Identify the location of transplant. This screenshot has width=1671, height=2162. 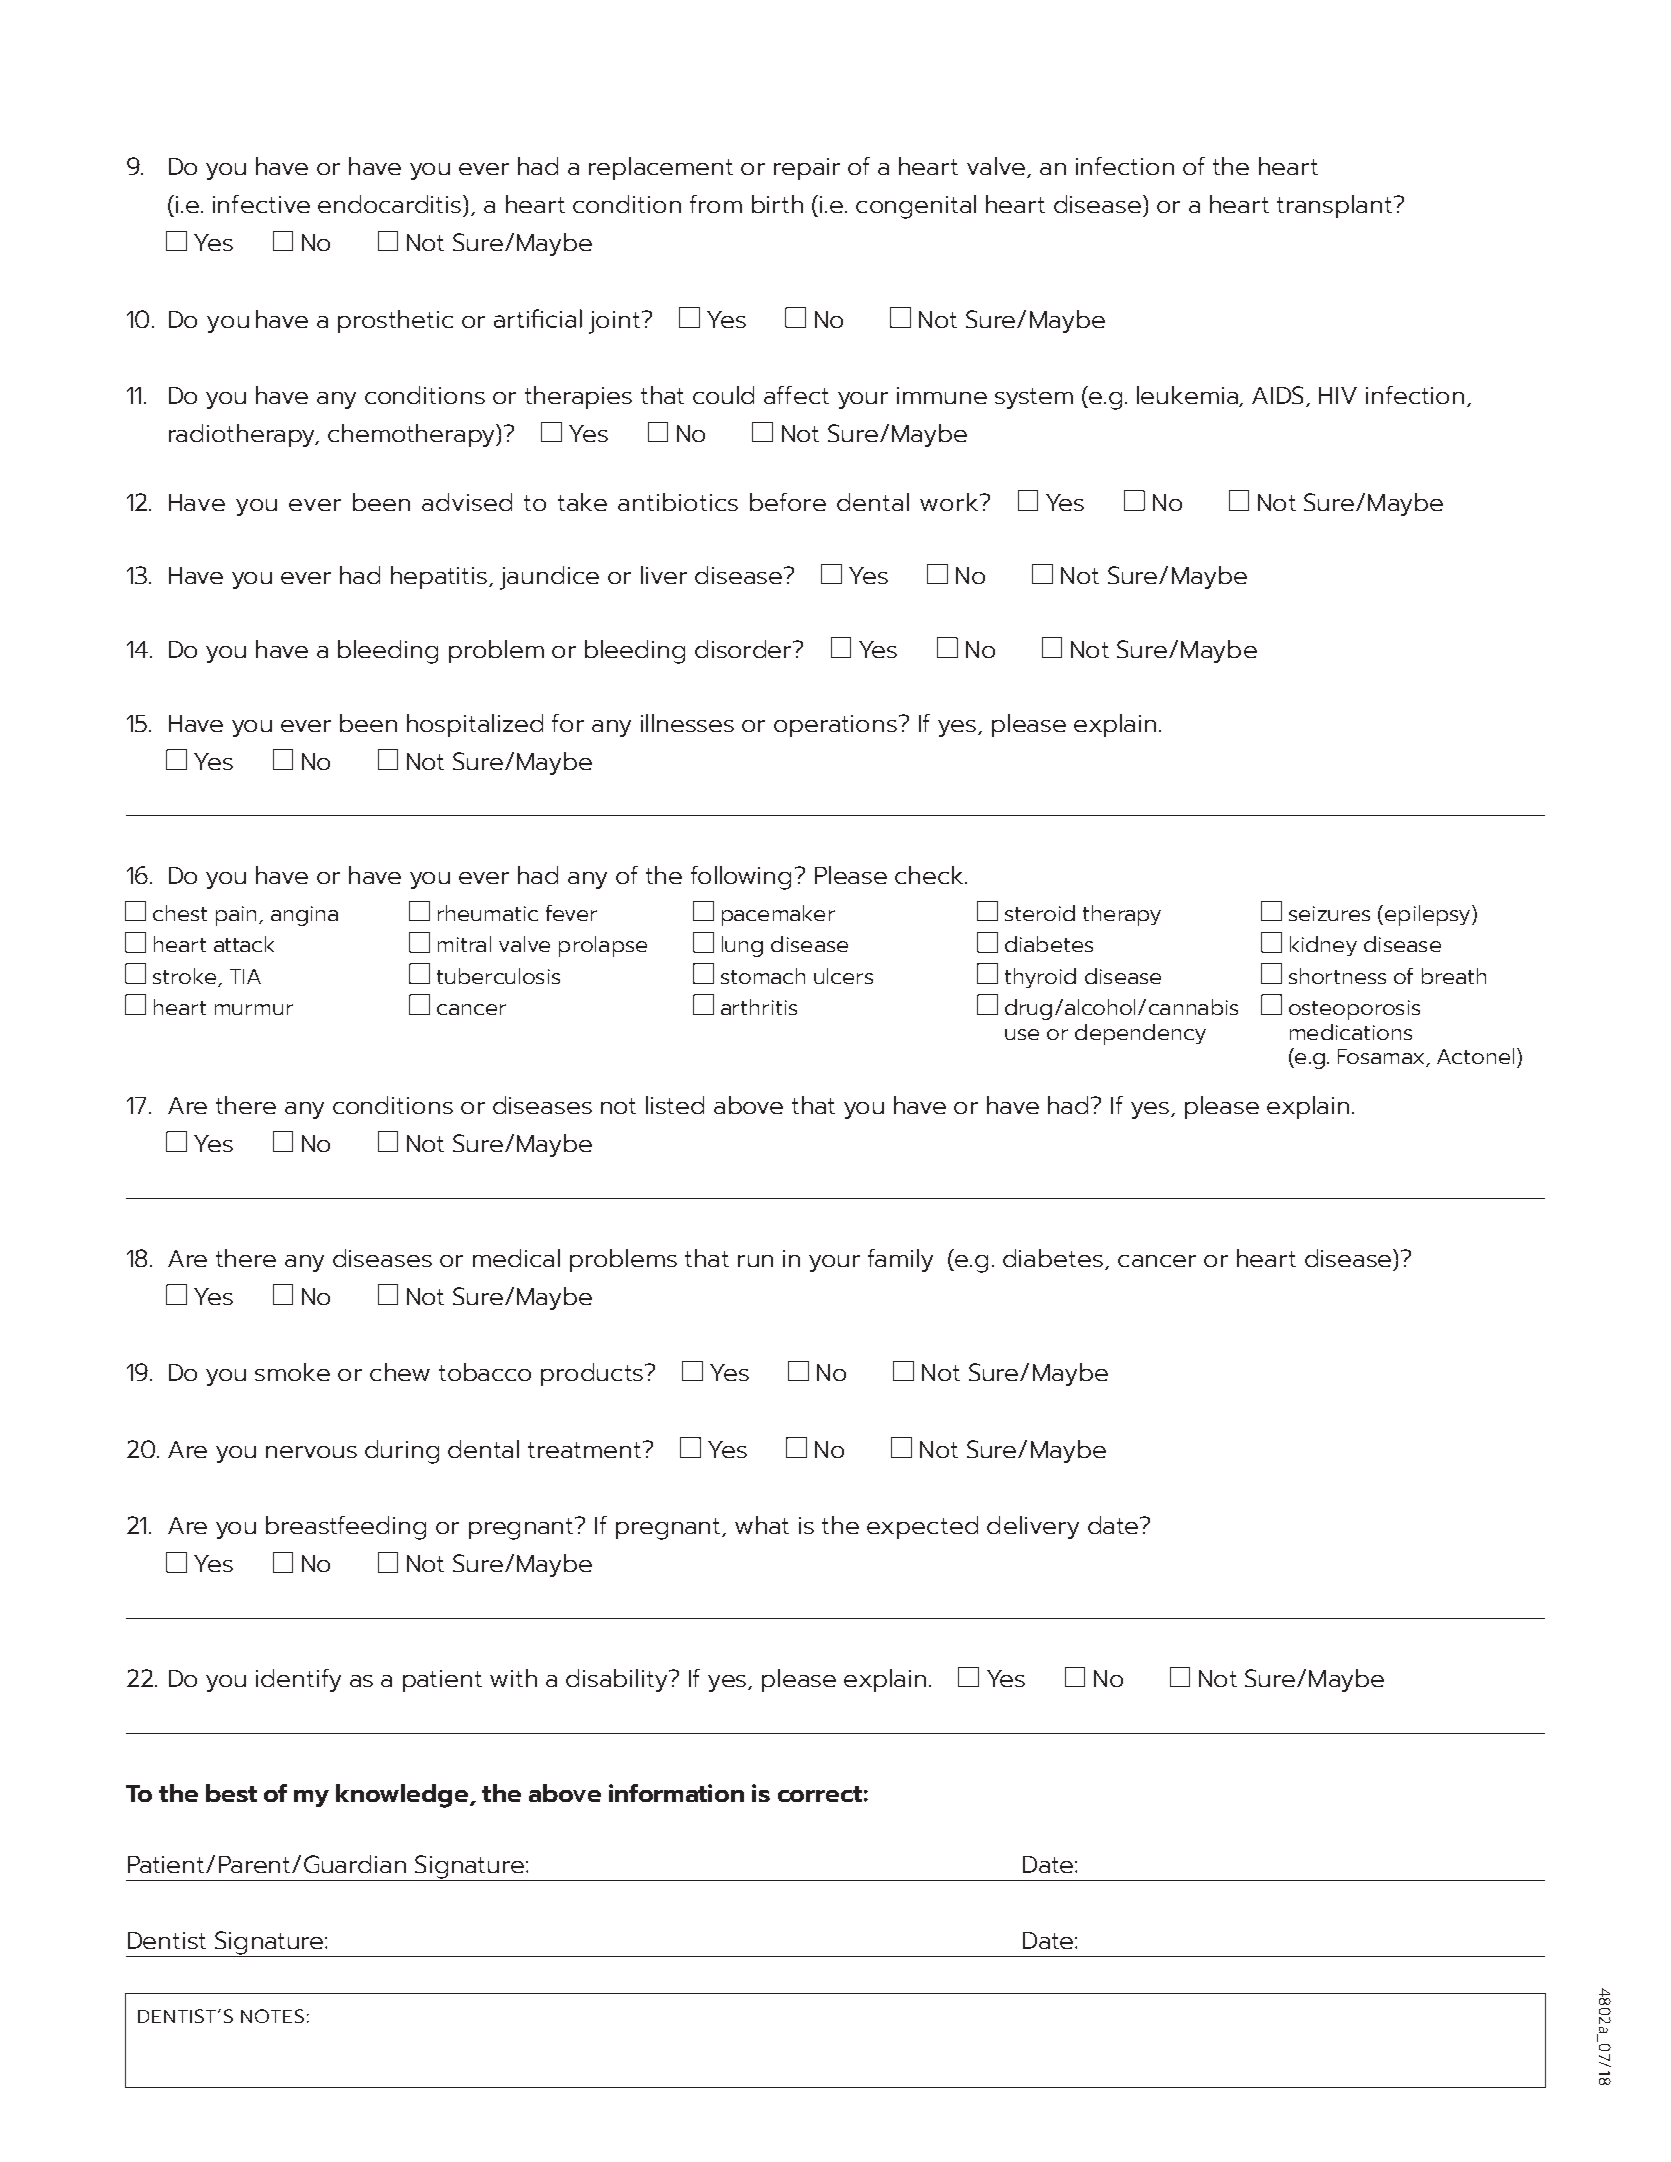
(1334, 206).
